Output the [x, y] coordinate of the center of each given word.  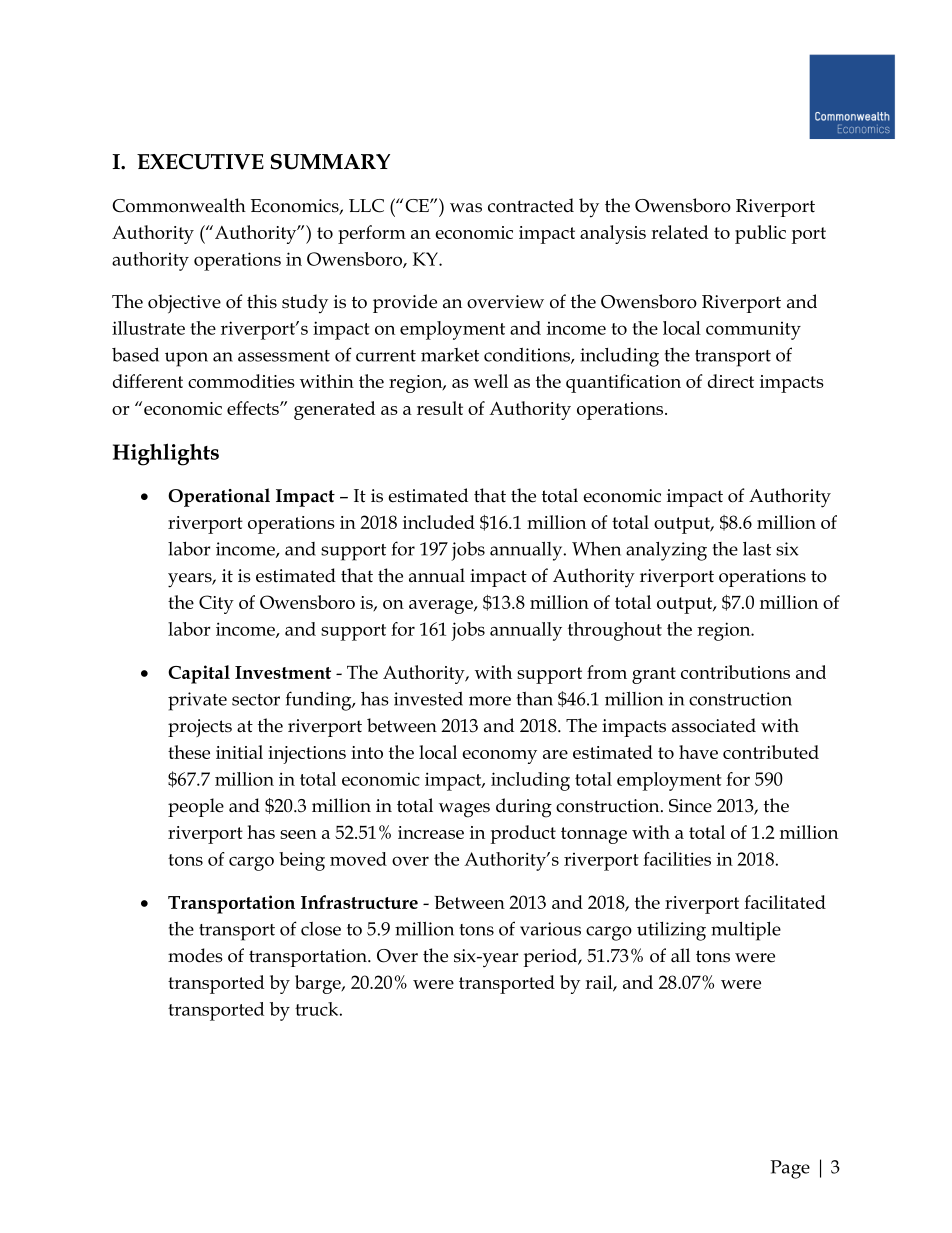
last [757, 549]
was [466, 208]
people [196, 807]
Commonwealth [179, 205]
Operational [219, 497]
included [439, 522]
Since [690, 806]
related [679, 232]
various [550, 929]
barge [319, 984]
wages [464, 810]
